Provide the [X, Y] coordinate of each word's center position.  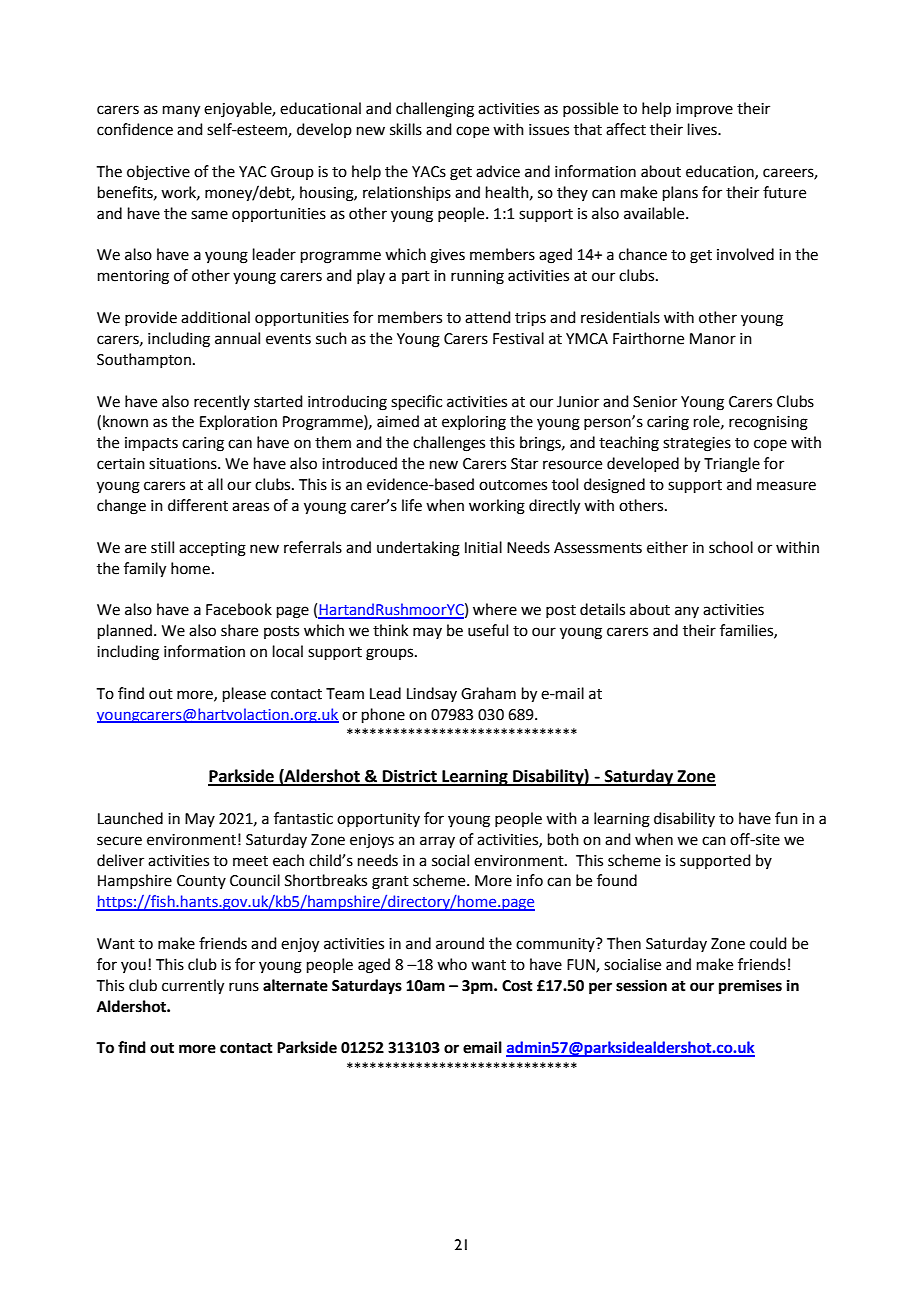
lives [703, 129]
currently [193, 987]
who [452, 964]
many [181, 111]
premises [750, 987]
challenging [435, 110]
